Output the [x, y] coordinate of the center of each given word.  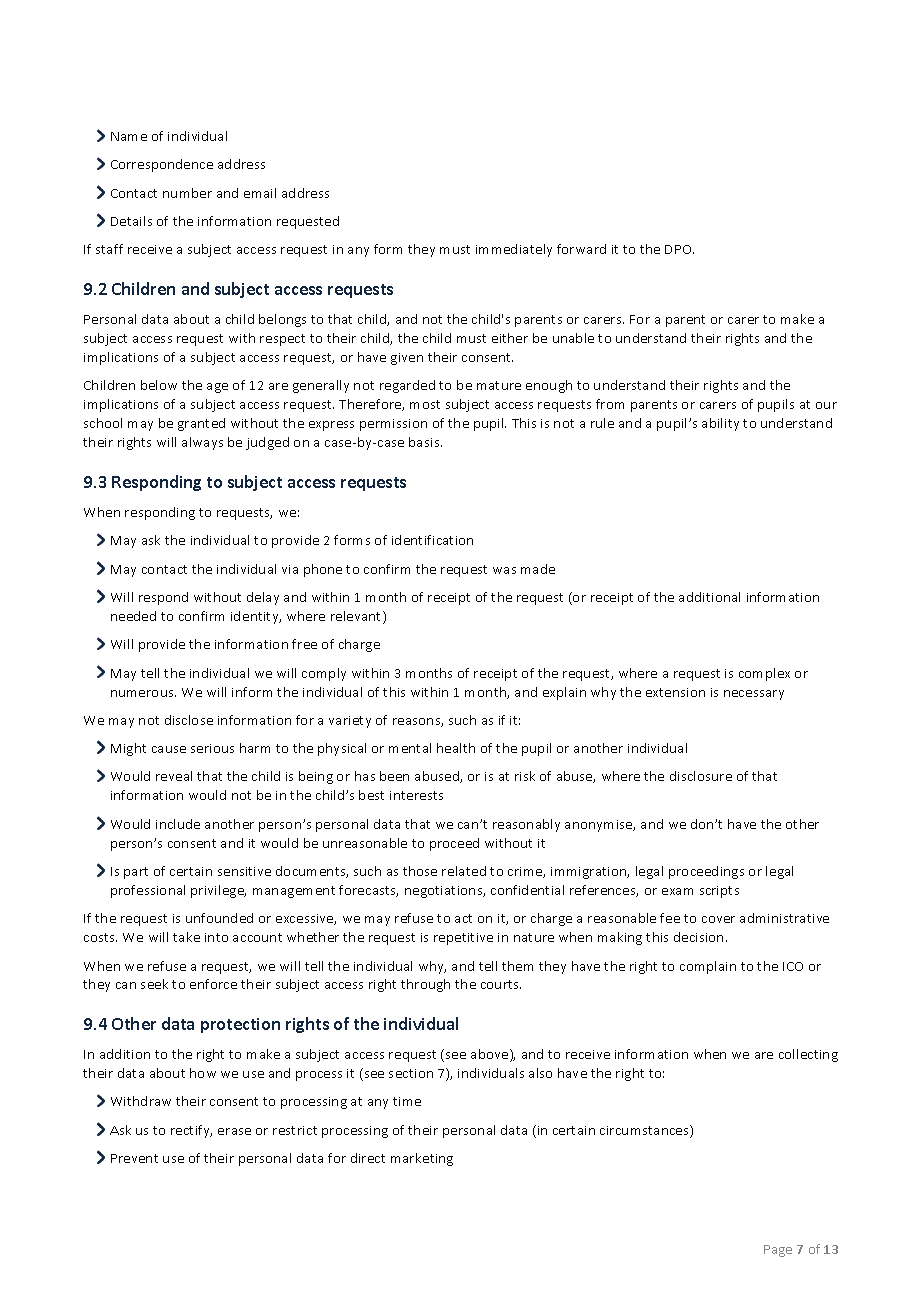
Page [778, 1251]
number [187, 193]
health [456, 748]
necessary [754, 695]
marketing [422, 1159]
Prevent [134, 1158]
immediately [514, 250]
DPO [679, 249]
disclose [189, 720]
